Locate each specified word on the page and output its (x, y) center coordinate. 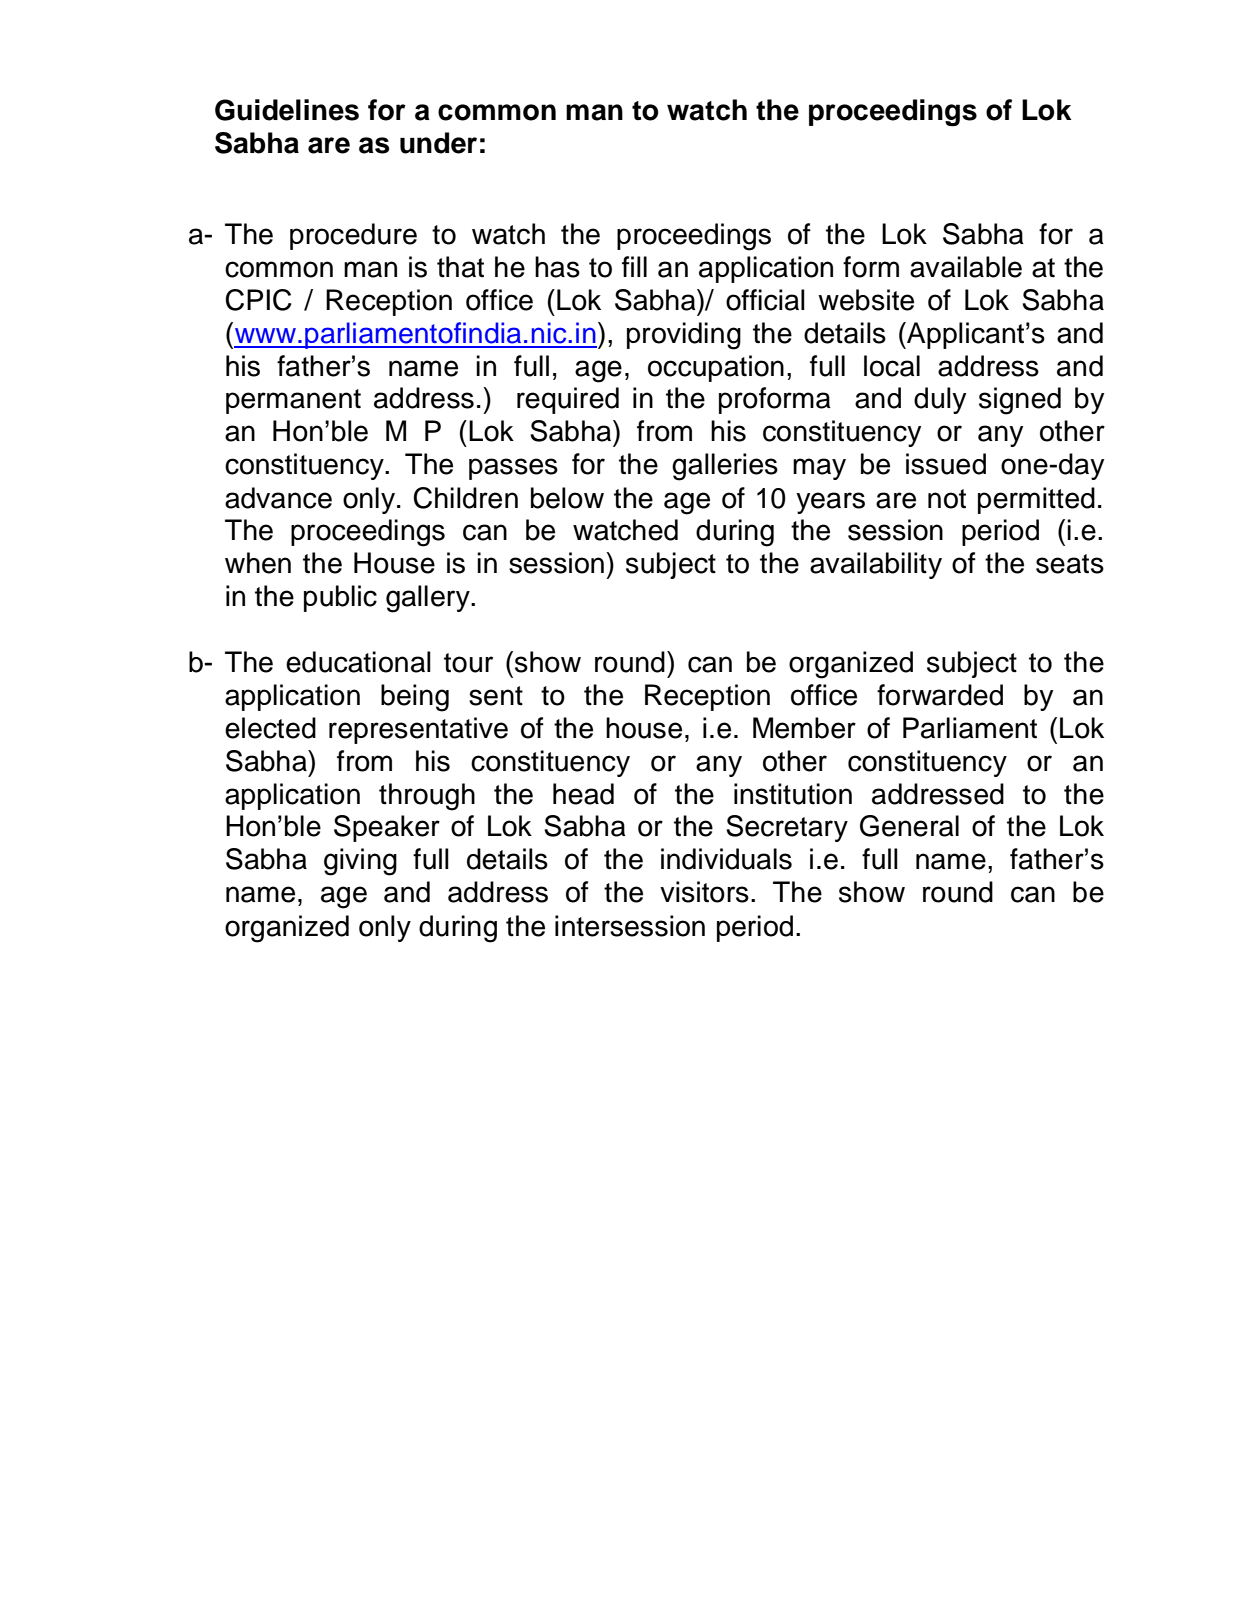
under (438, 143)
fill (634, 266)
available (966, 267)
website (866, 300)
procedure (353, 236)
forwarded (940, 695)
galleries (725, 467)
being (415, 698)
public (340, 598)
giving (360, 862)
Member (804, 728)
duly (940, 400)
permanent (293, 401)
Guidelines (287, 110)
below (567, 498)
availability (876, 565)
